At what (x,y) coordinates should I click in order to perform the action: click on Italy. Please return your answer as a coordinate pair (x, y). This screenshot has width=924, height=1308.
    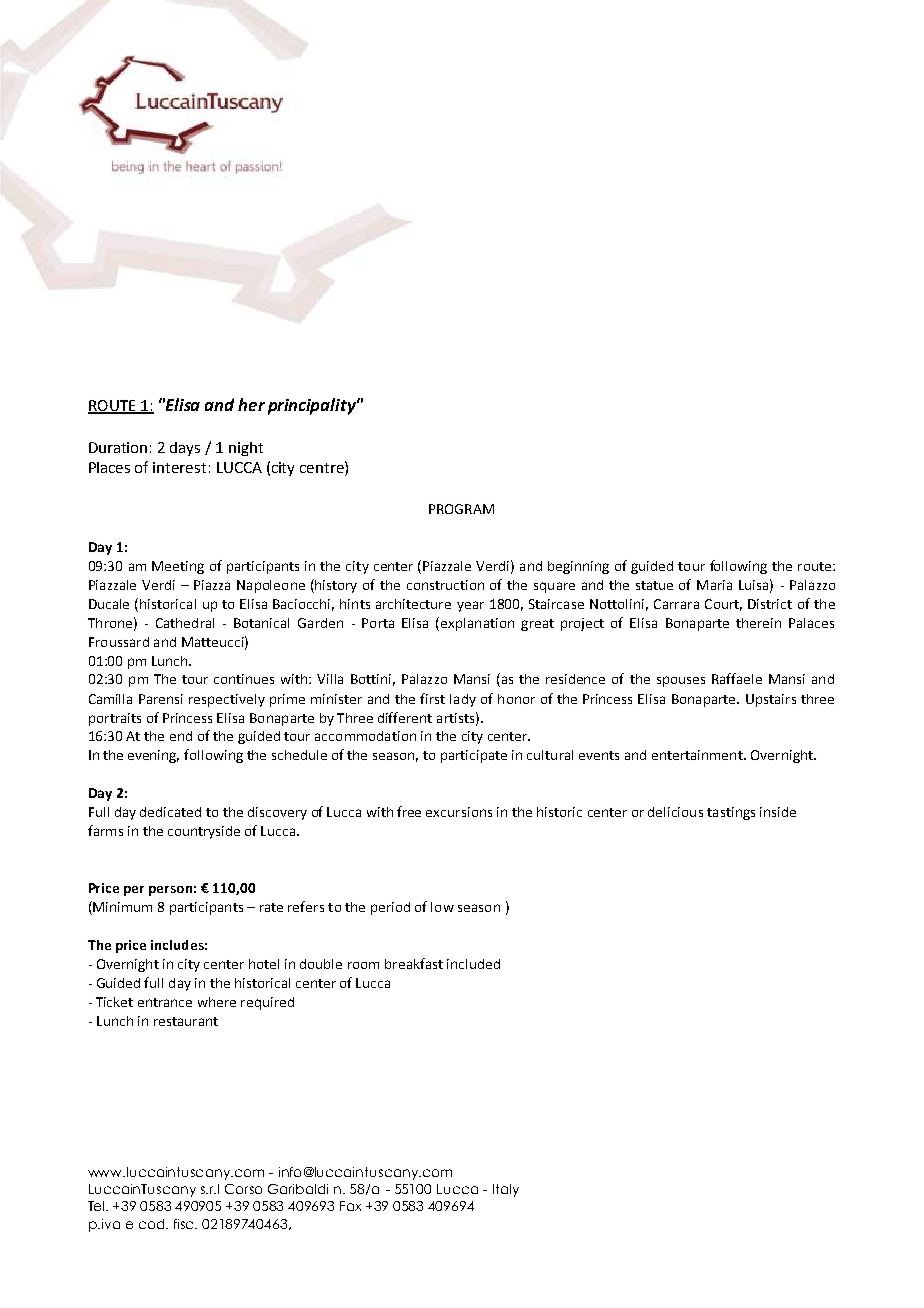
    Looking at the image, I should click on (506, 1190).
